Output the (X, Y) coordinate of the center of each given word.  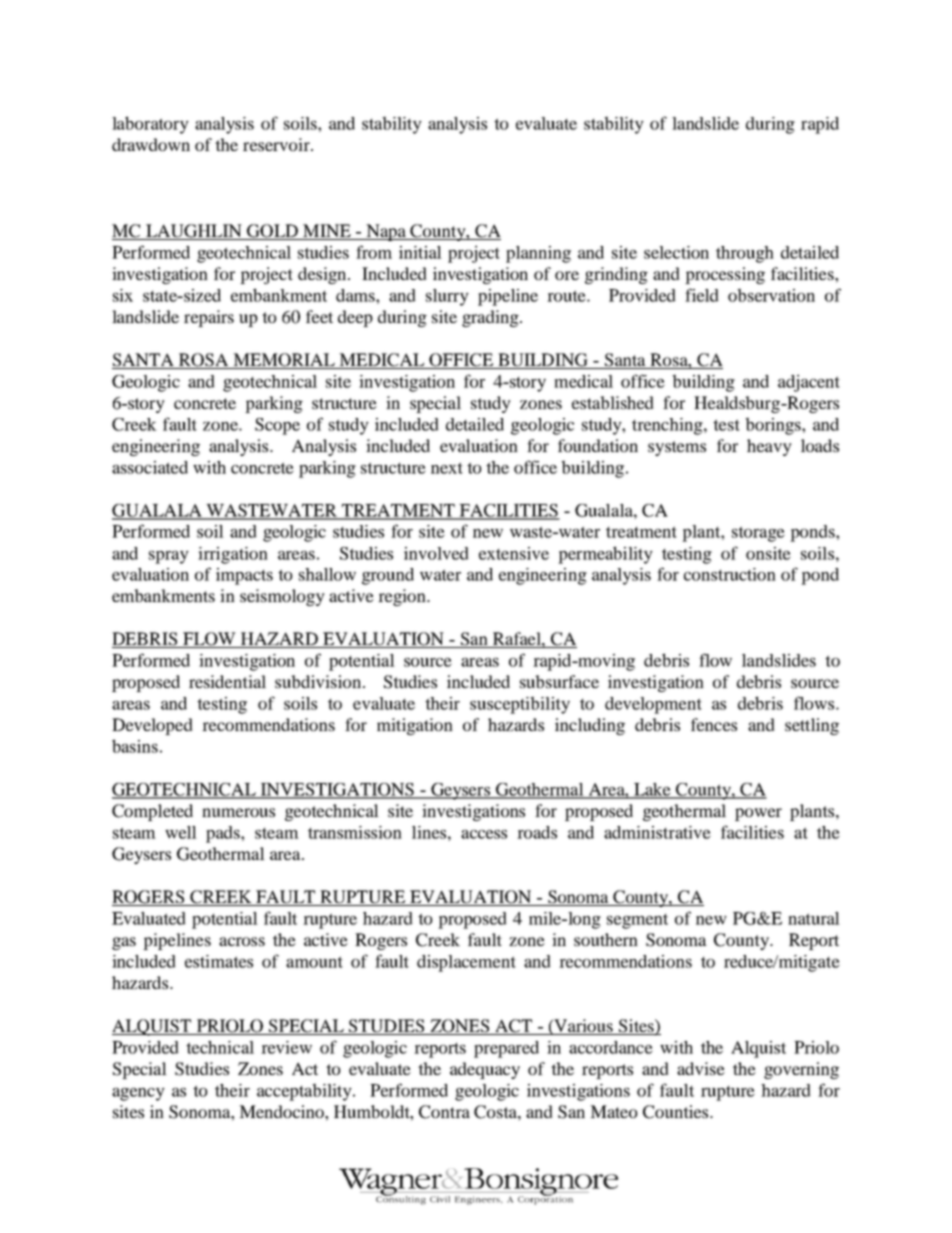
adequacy (485, 1070)
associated (150, 467)
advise (701, 1068)
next (447, 468)
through (745, 254)
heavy (769, 447)
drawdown (151, 144)
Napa (386, 232)
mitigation (415, 726)
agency (138, 1094)
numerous (238, 812)
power (758, 814)
